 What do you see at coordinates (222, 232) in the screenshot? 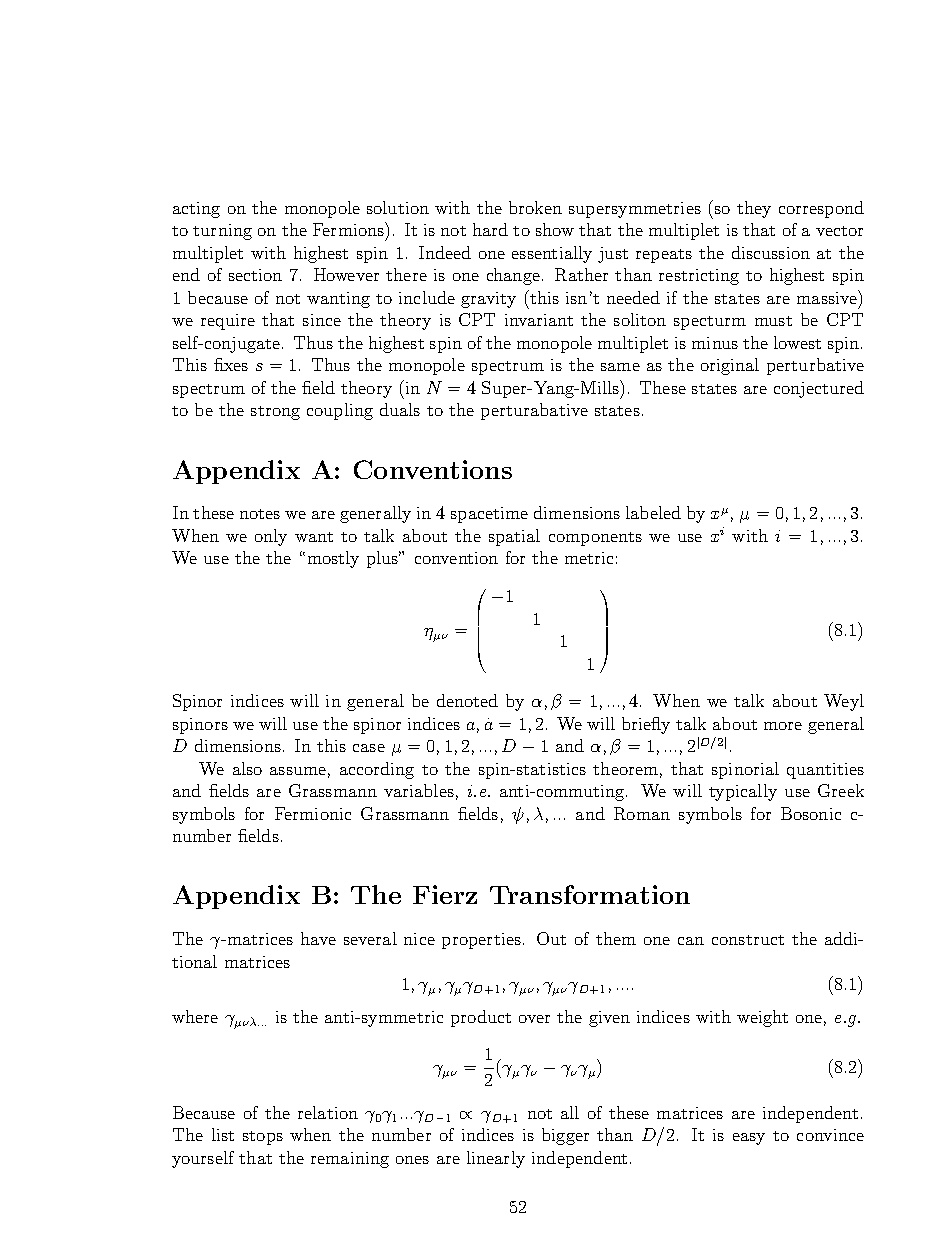
I see `turning` at bounding box center [222, 232].
